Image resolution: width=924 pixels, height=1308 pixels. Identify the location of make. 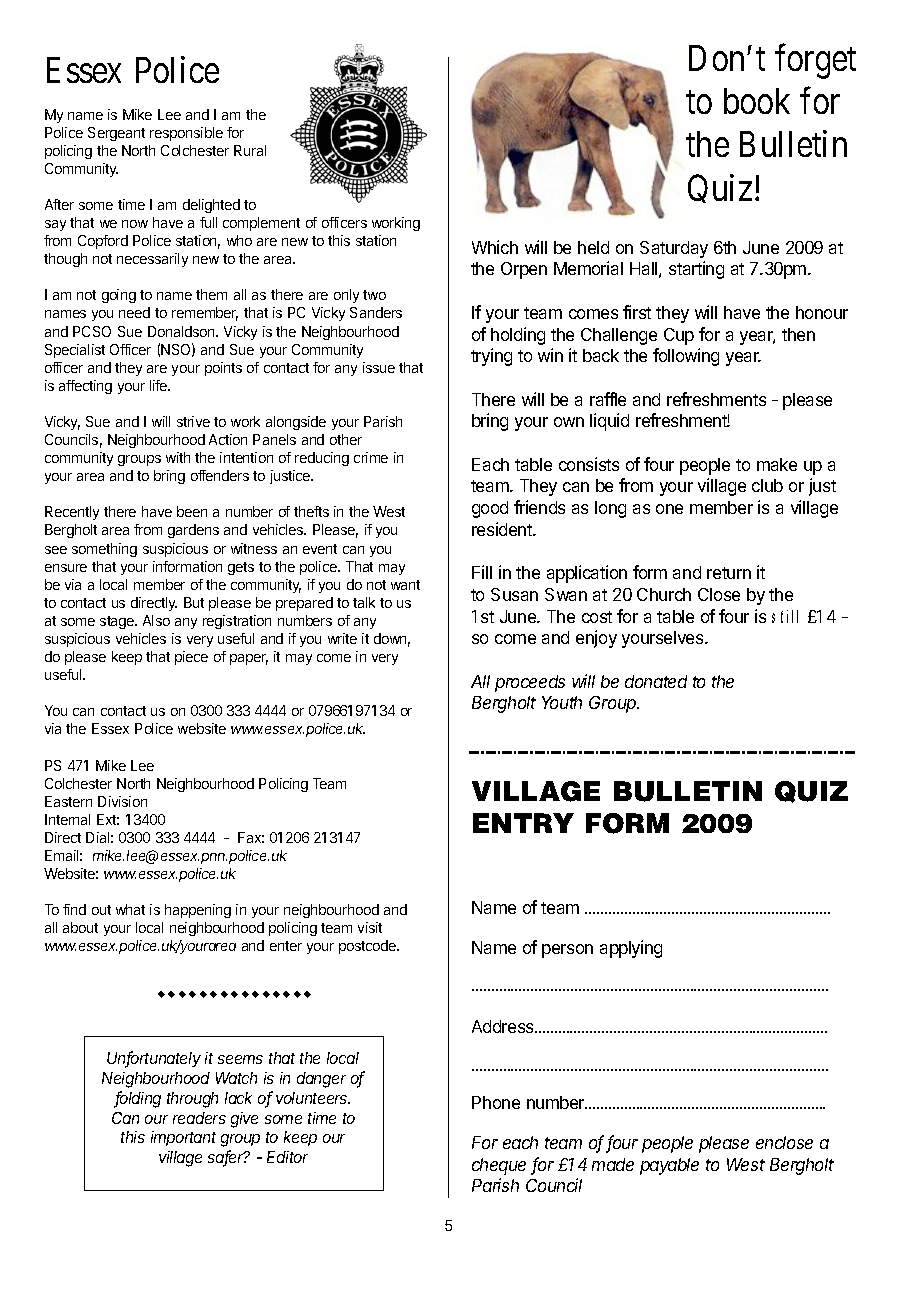
(777, 464).
